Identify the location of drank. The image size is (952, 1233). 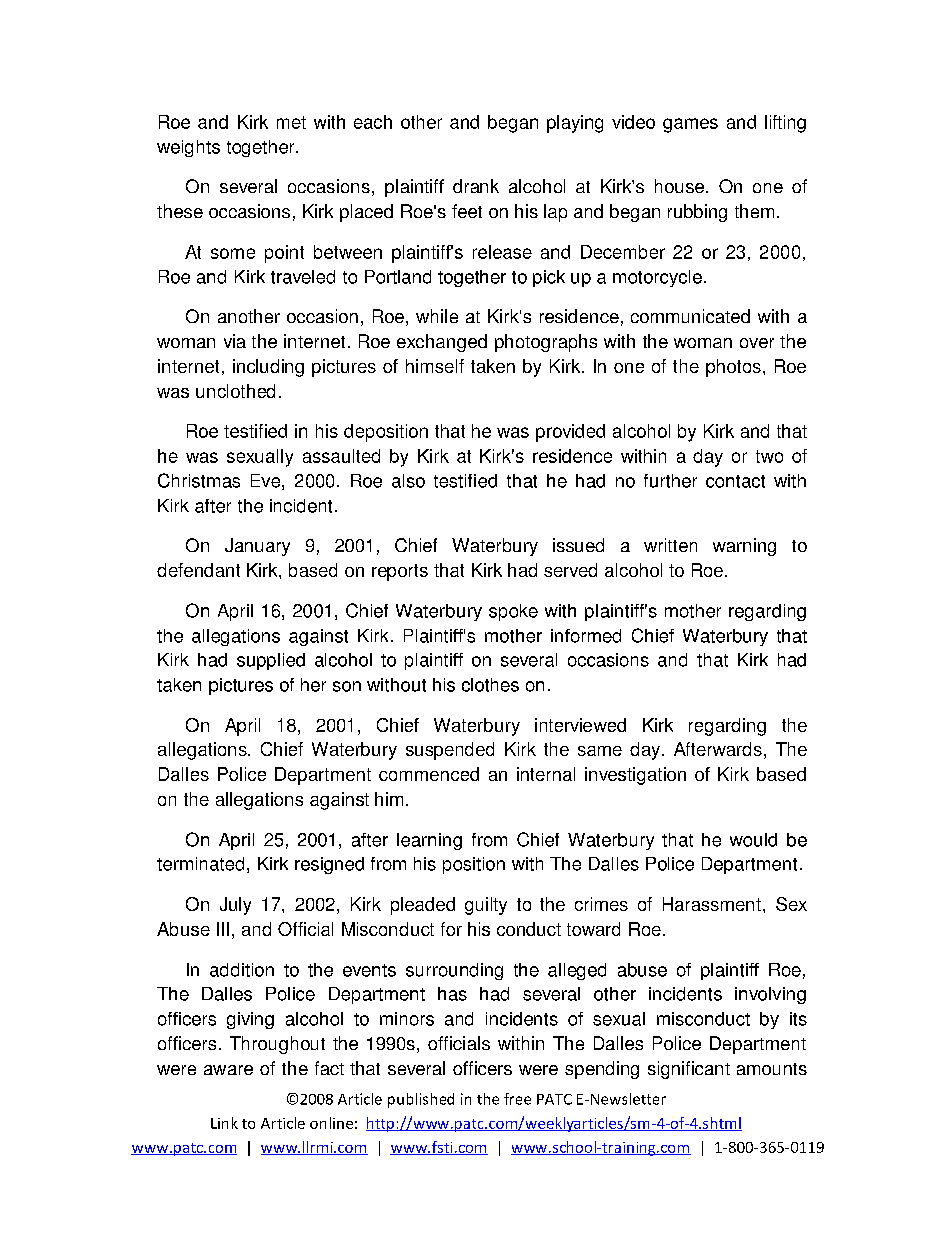
(476, 186).
